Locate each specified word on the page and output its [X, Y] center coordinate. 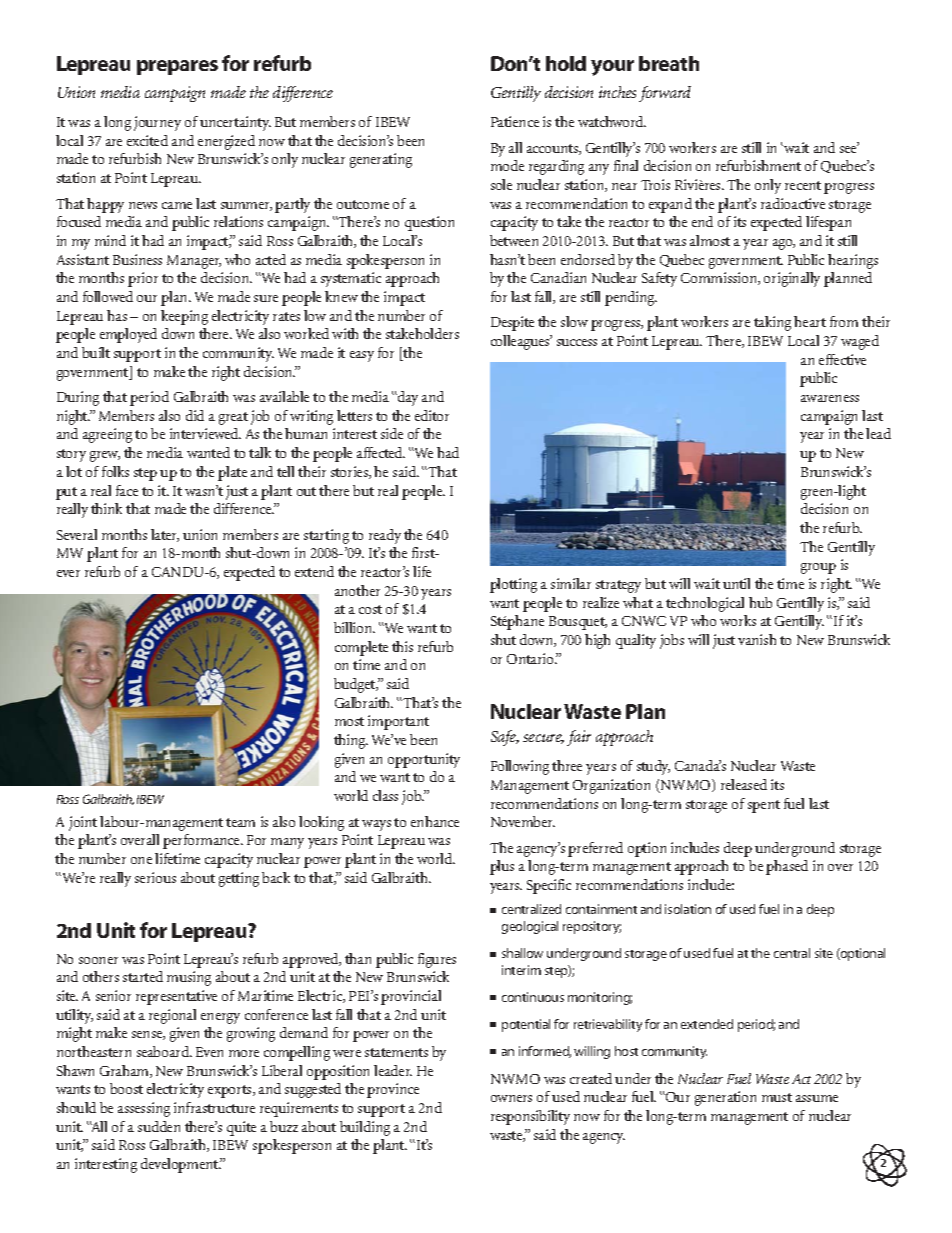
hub [760, 602]
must [777, 1097]
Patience [515, 121]
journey [157, 123]
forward [665, 94]
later [165, 535]
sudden [159, 1126]
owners [511, 1098]
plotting [513, 585]
